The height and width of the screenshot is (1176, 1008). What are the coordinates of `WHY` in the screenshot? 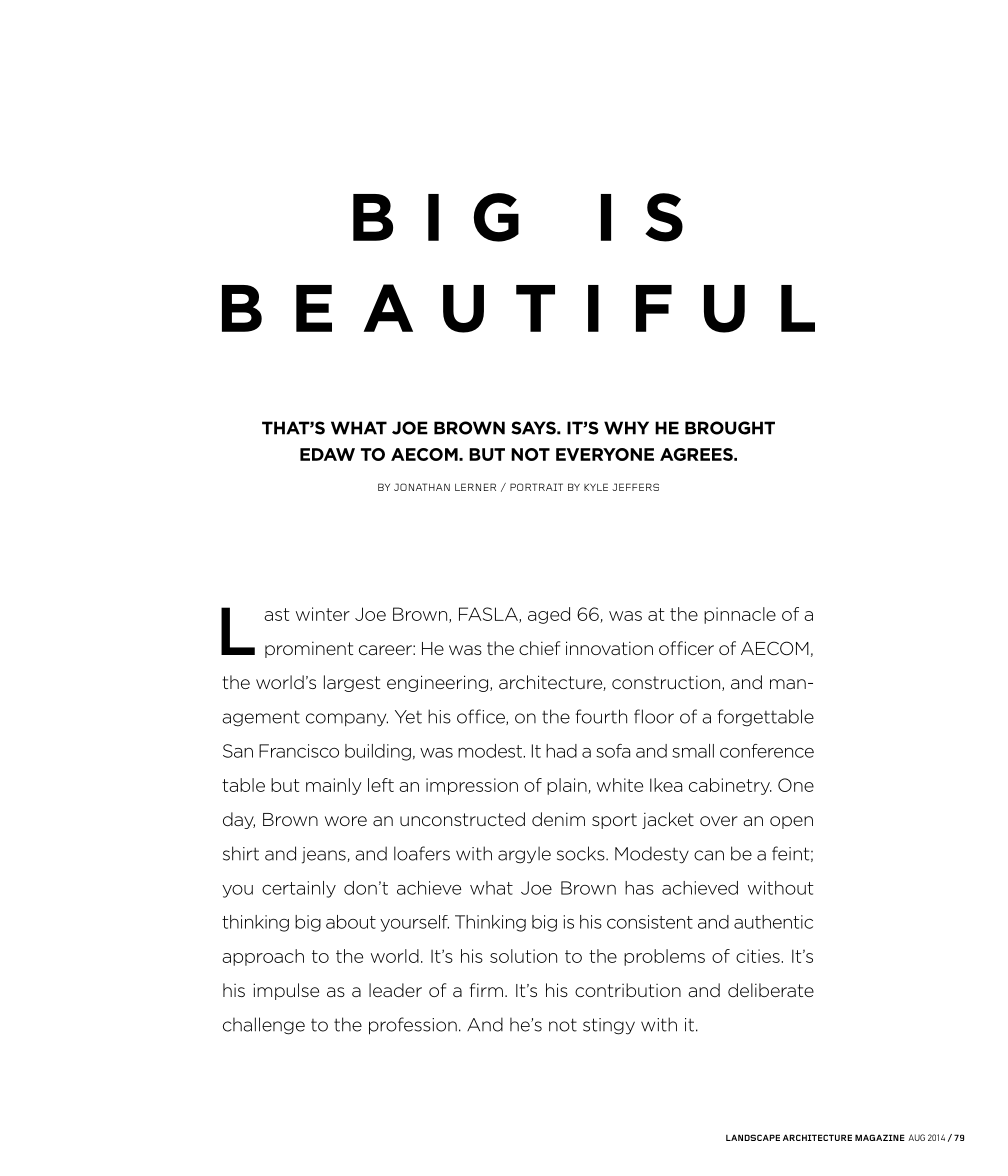 It's located at (626, 428).
